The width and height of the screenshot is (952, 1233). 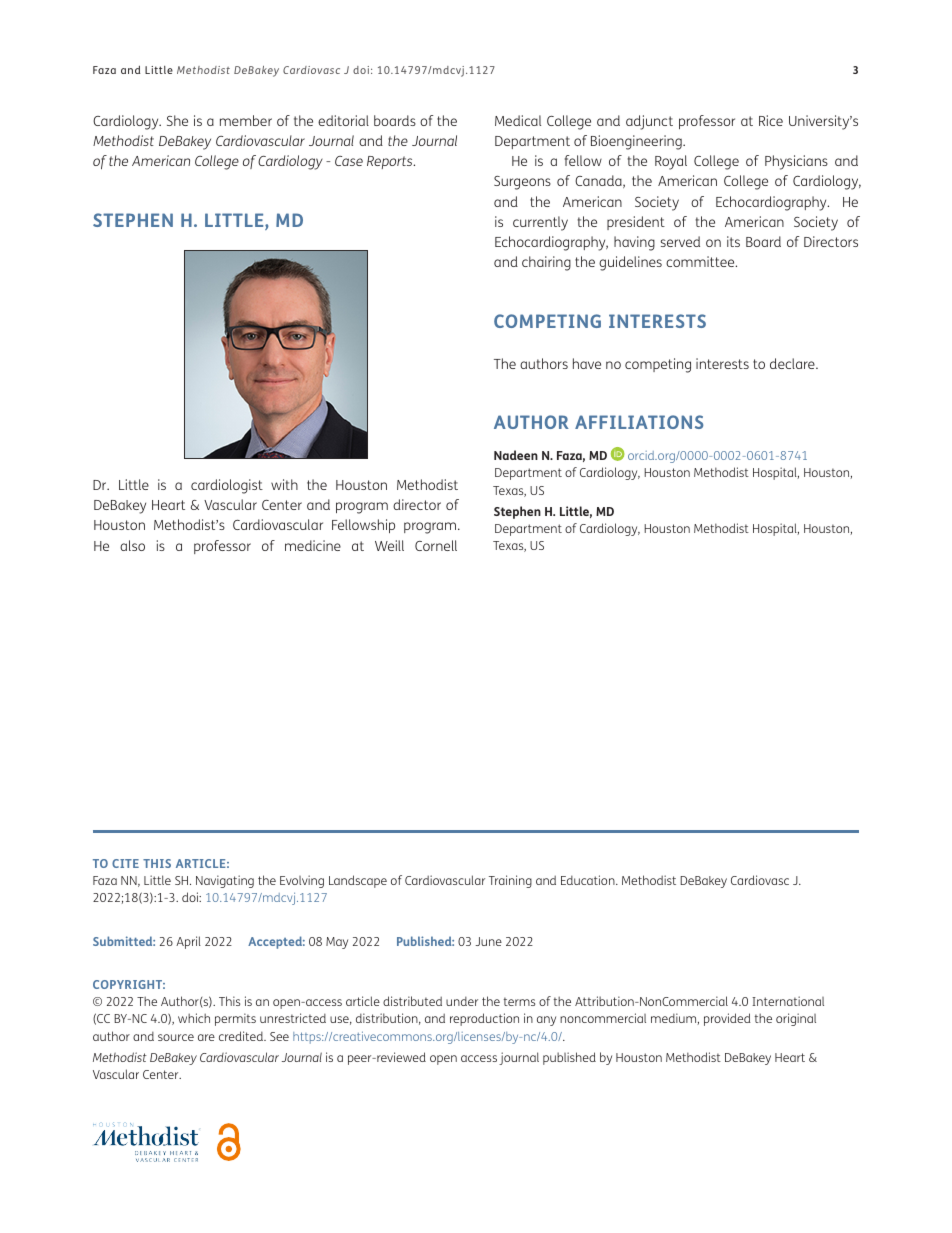 I want to click on Medical, so click(x=518, y=120).
